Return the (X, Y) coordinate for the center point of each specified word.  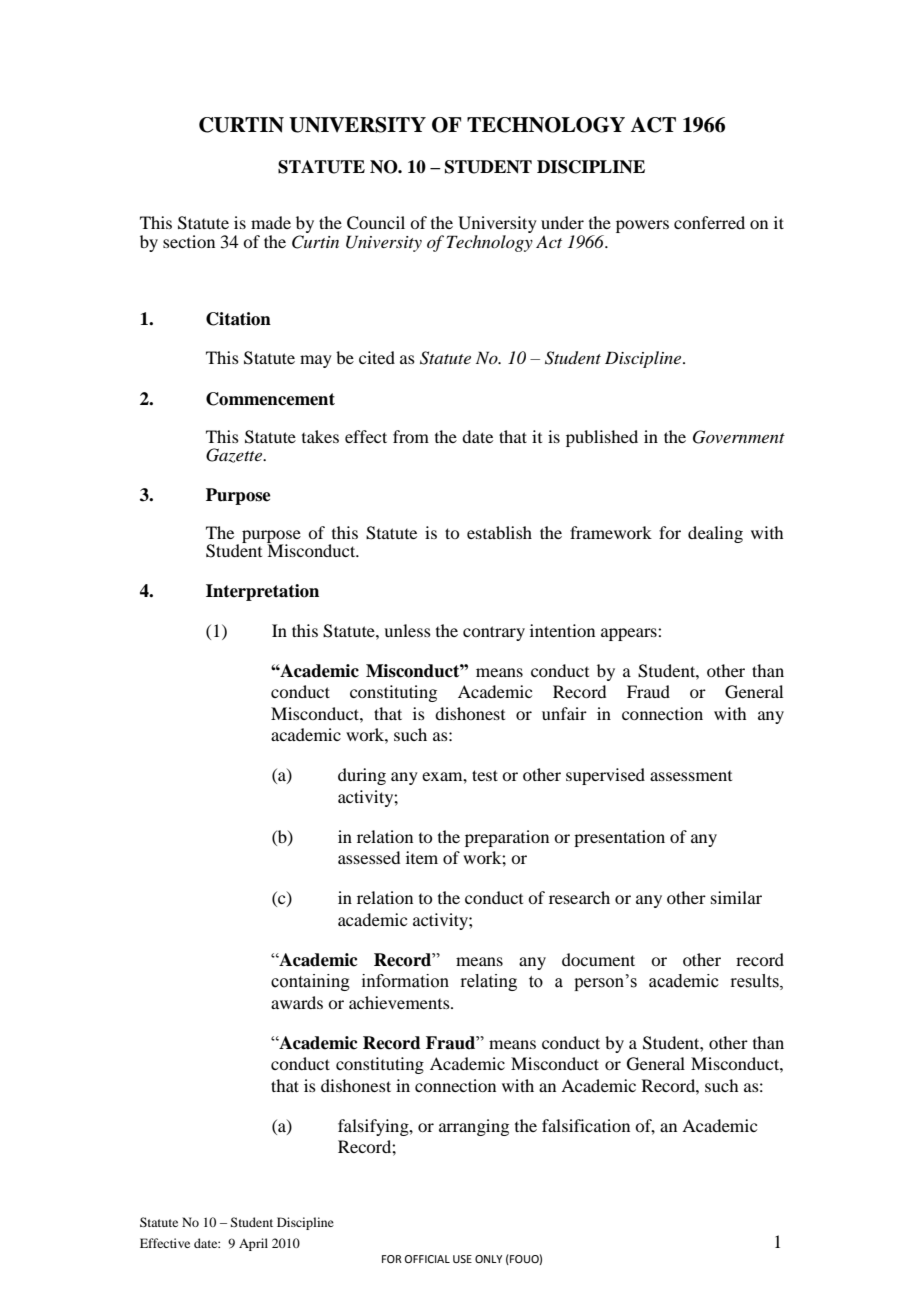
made (271, 222)
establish (499, 532)
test (485, 775)
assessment (691, 776)
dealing (715, 534)
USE (462, 1259)
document (598, 959)
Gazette (235, 455)
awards (297, 1002)
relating (488, 982)
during (362, 776)
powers (642, 226)
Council (376, 223)
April (253, 1244)
